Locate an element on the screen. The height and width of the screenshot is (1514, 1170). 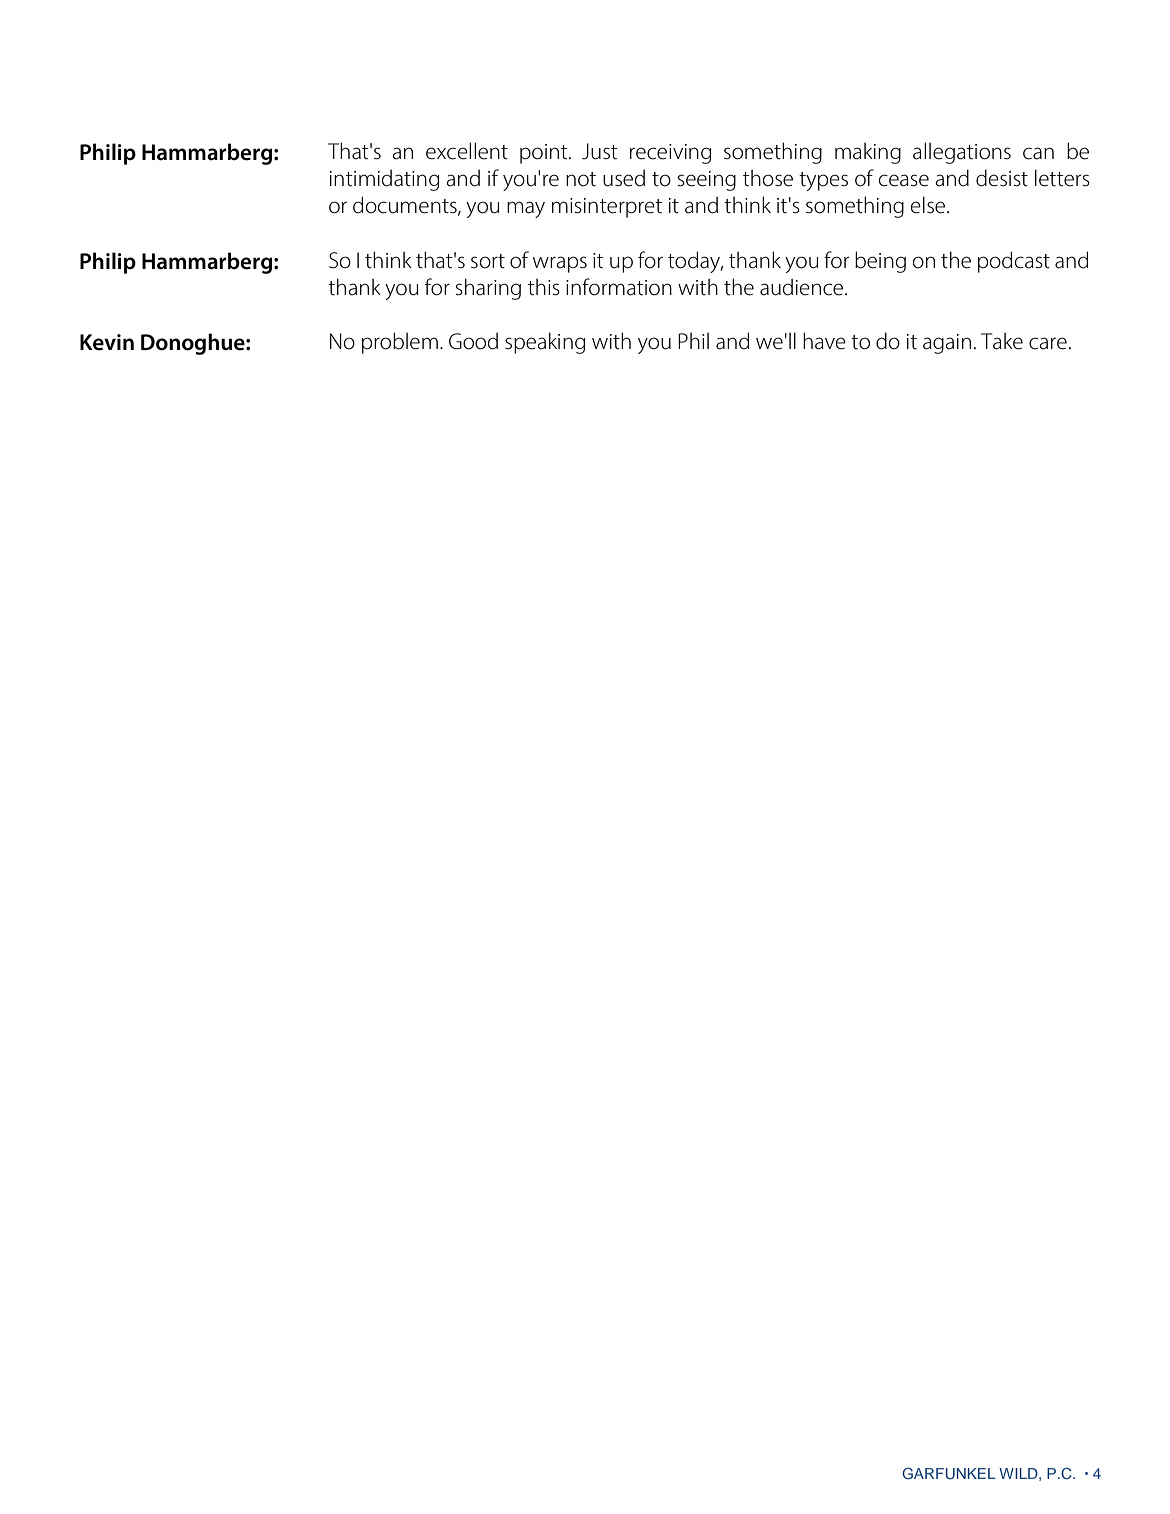
not is located at coordinates (581, 179).
